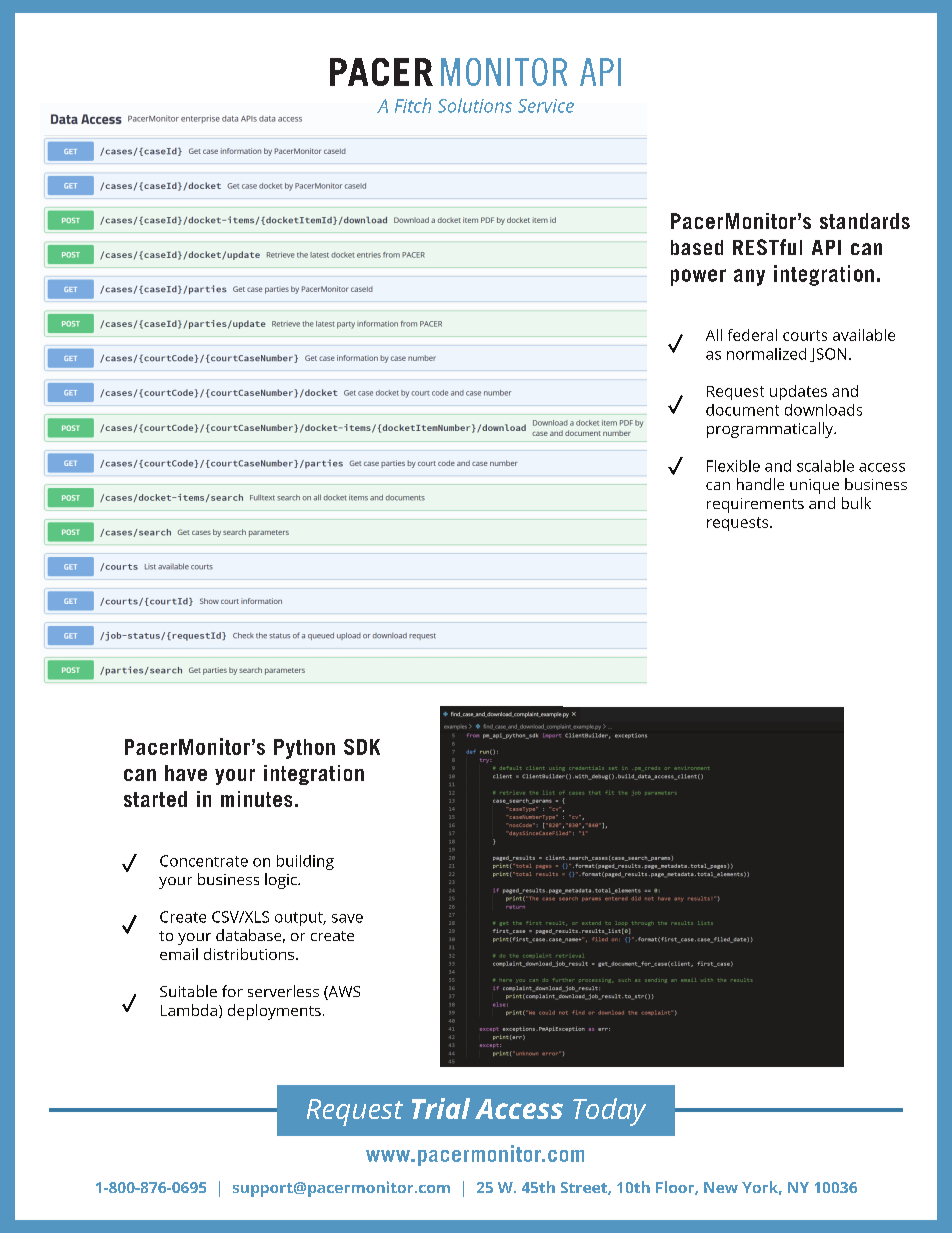  Describe the element at coordinates (755, 505) in the image. I see `requirements` at that location.
